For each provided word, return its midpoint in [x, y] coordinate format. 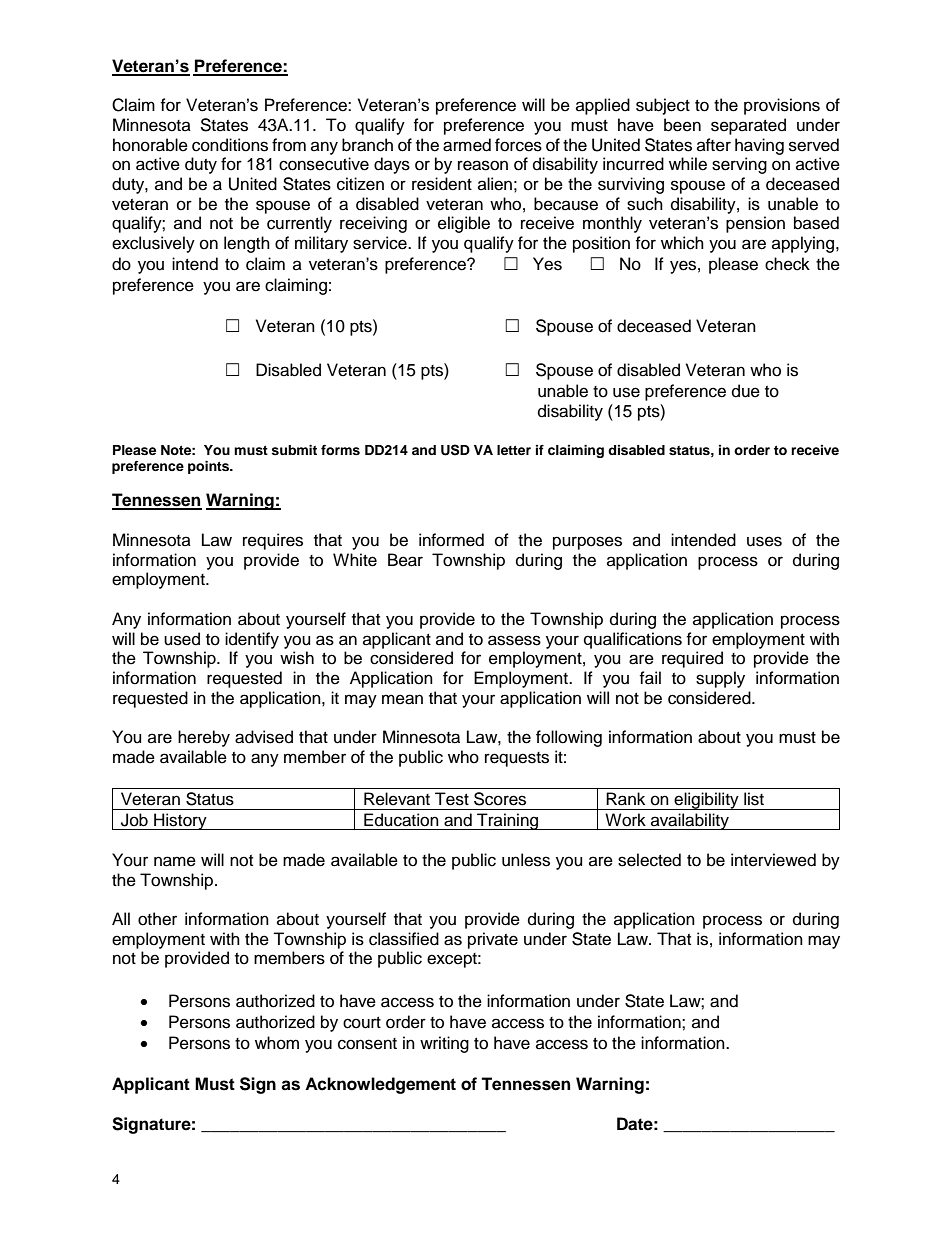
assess [514, 640]
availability [690, 821]
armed [467, 145]
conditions [230, 145]
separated [748, 126]
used [182, 639]
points [209, 467]
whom [277, 1043]
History [180, 821]
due [746, 391]
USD [455, 450]
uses [764, 541]
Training [508, 821]
